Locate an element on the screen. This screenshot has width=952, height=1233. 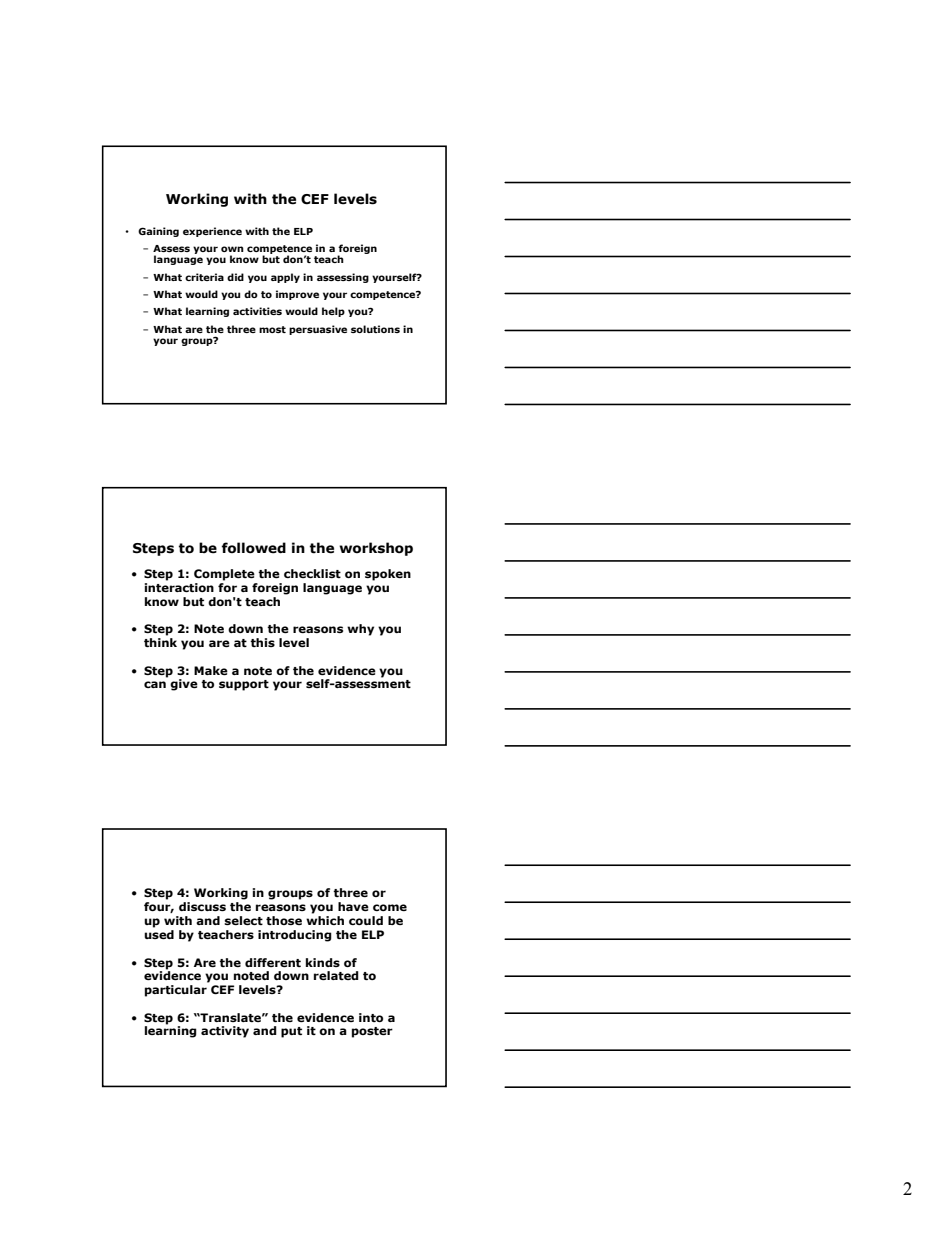
think is located at coordinates (160, 642).
